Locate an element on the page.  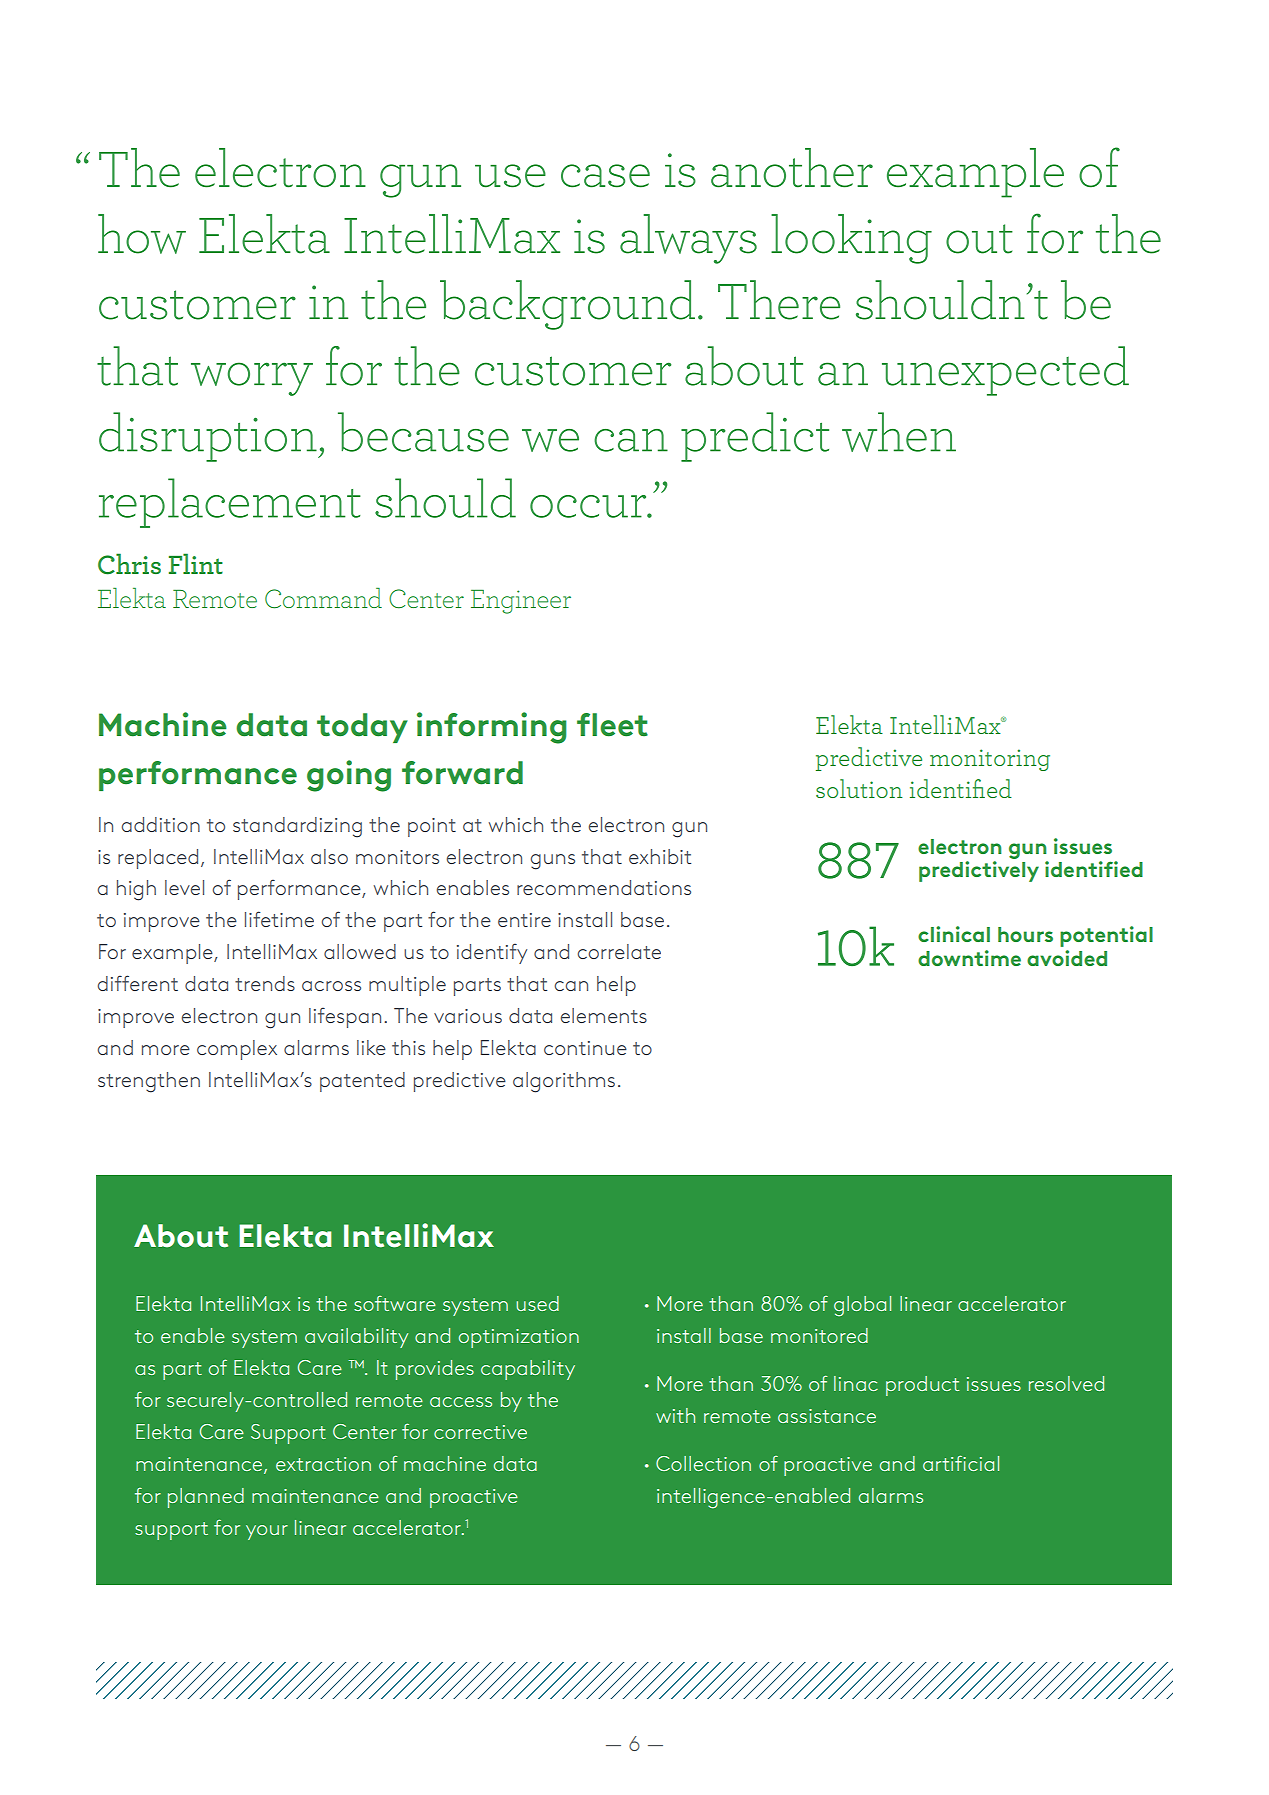
case is located at coordinates (605, 176).
